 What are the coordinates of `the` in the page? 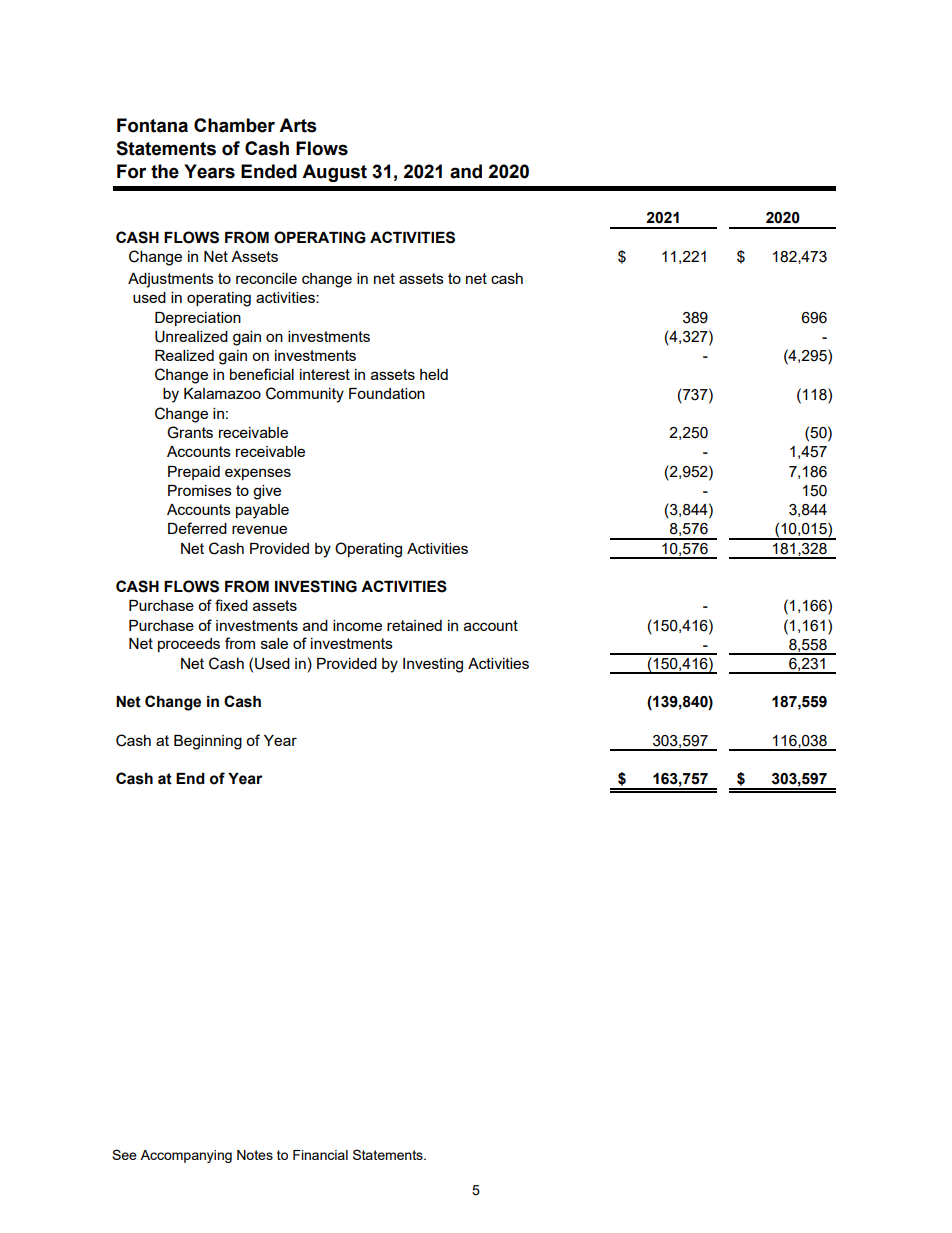 It's located at (165, 171).
